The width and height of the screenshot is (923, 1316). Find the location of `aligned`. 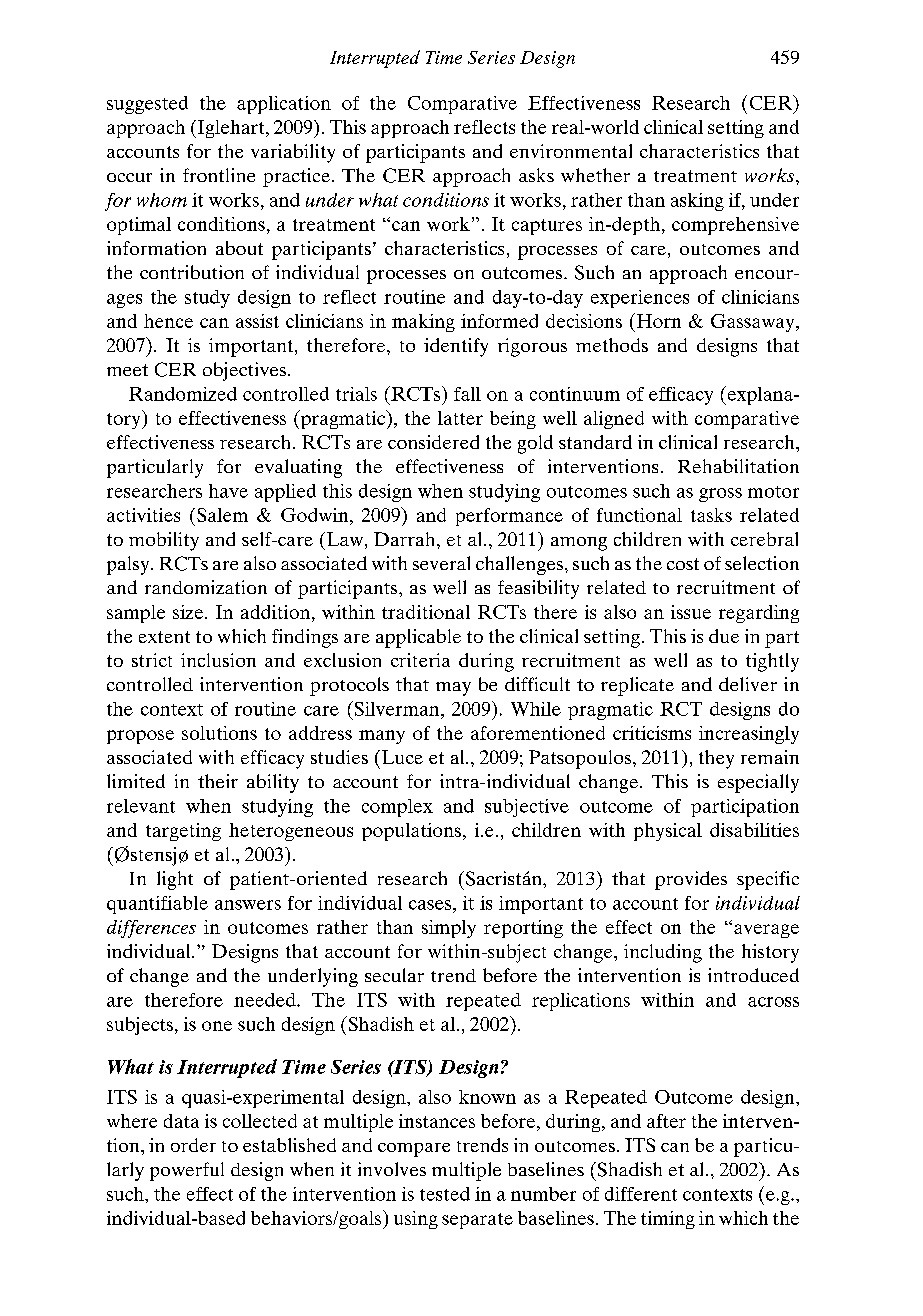

aligned is located at coordinates (614, 420).
